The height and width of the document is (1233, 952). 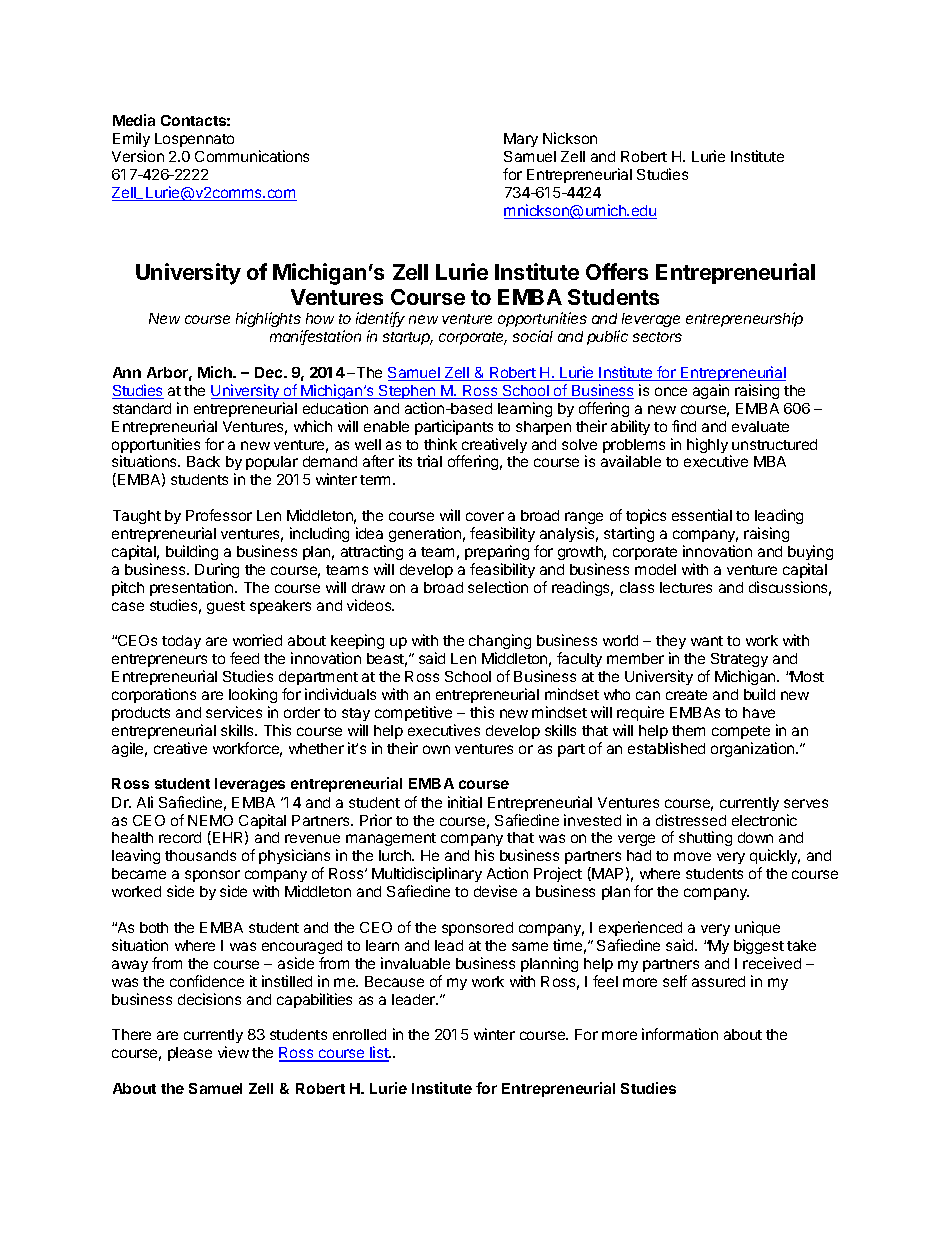 I want to click on Offers, so click(x=617, y=271).
